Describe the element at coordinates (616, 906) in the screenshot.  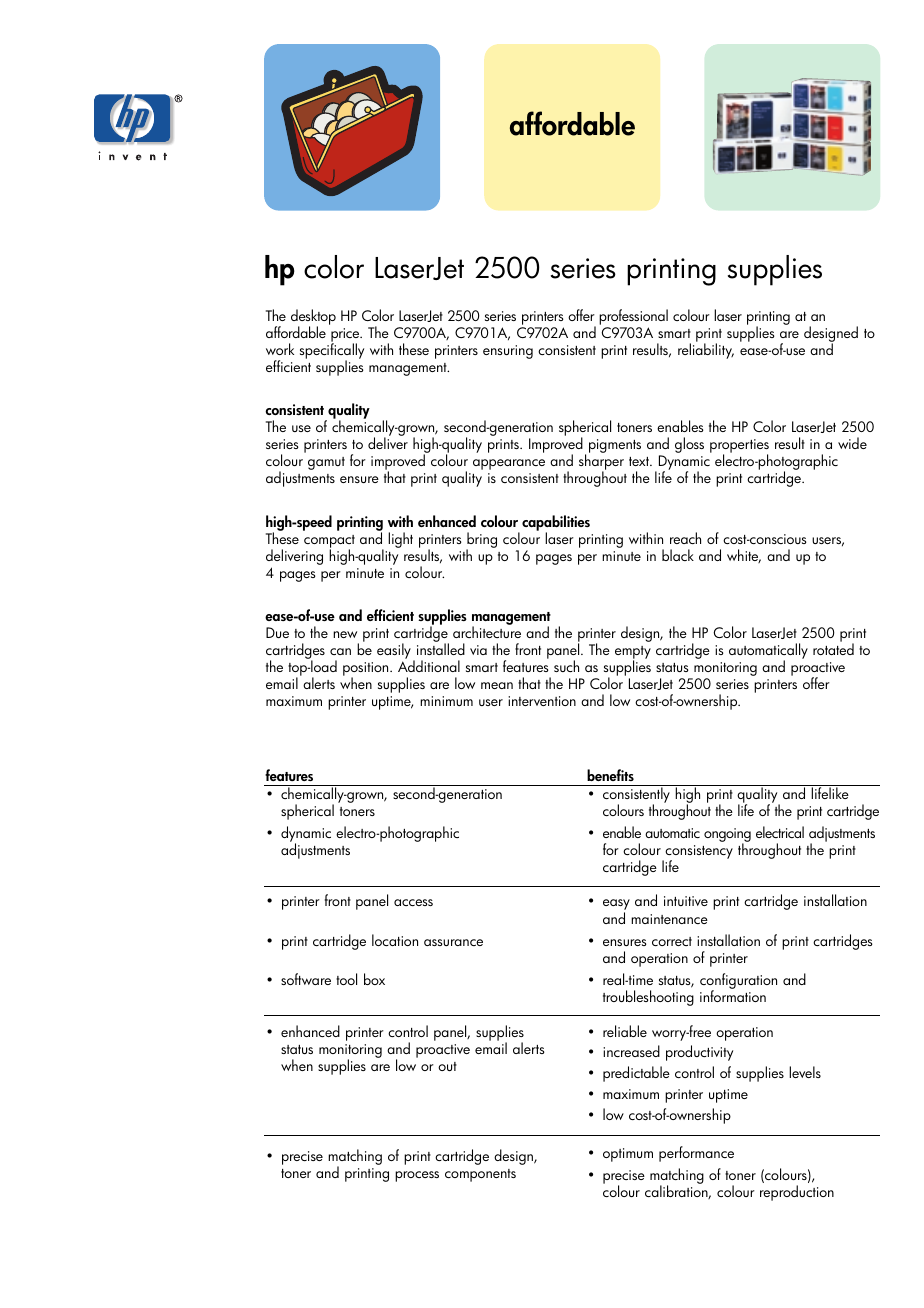
I see `easy` at that location.
